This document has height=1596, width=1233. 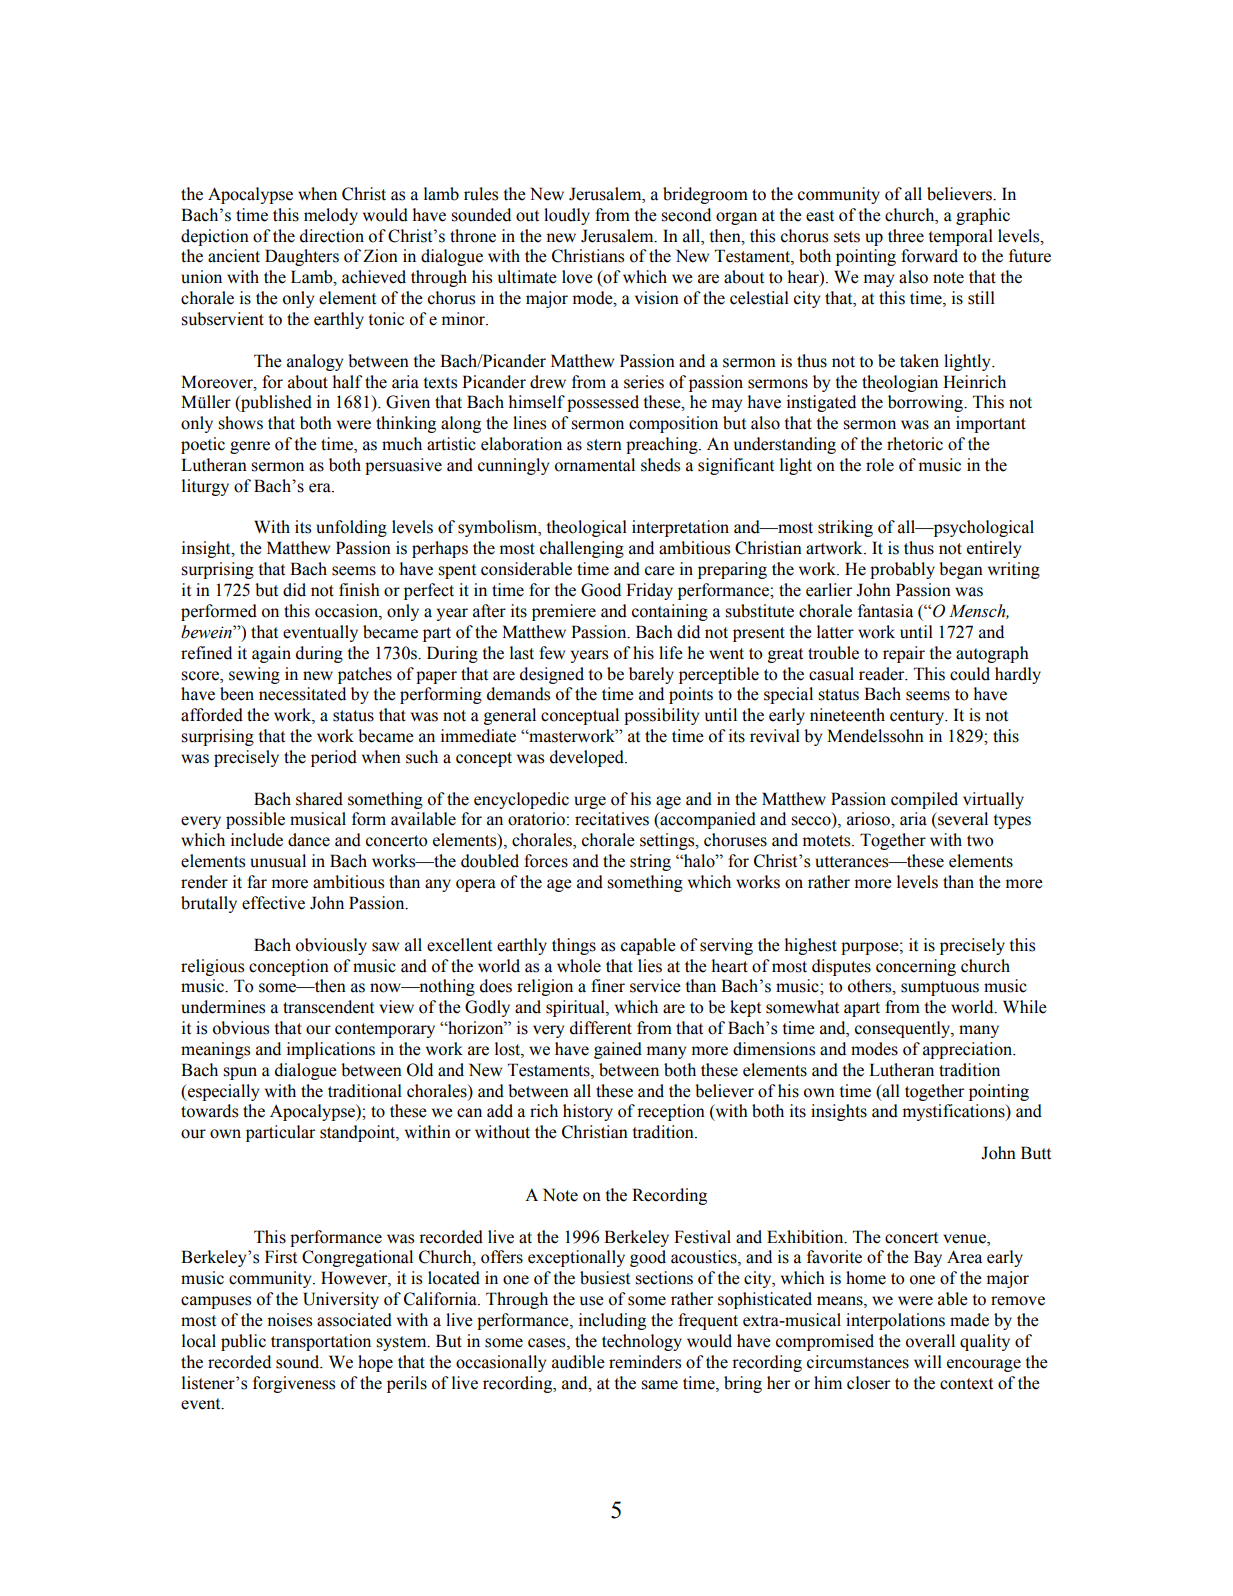 I want to click on overall, so click(x=930, y=1341).
